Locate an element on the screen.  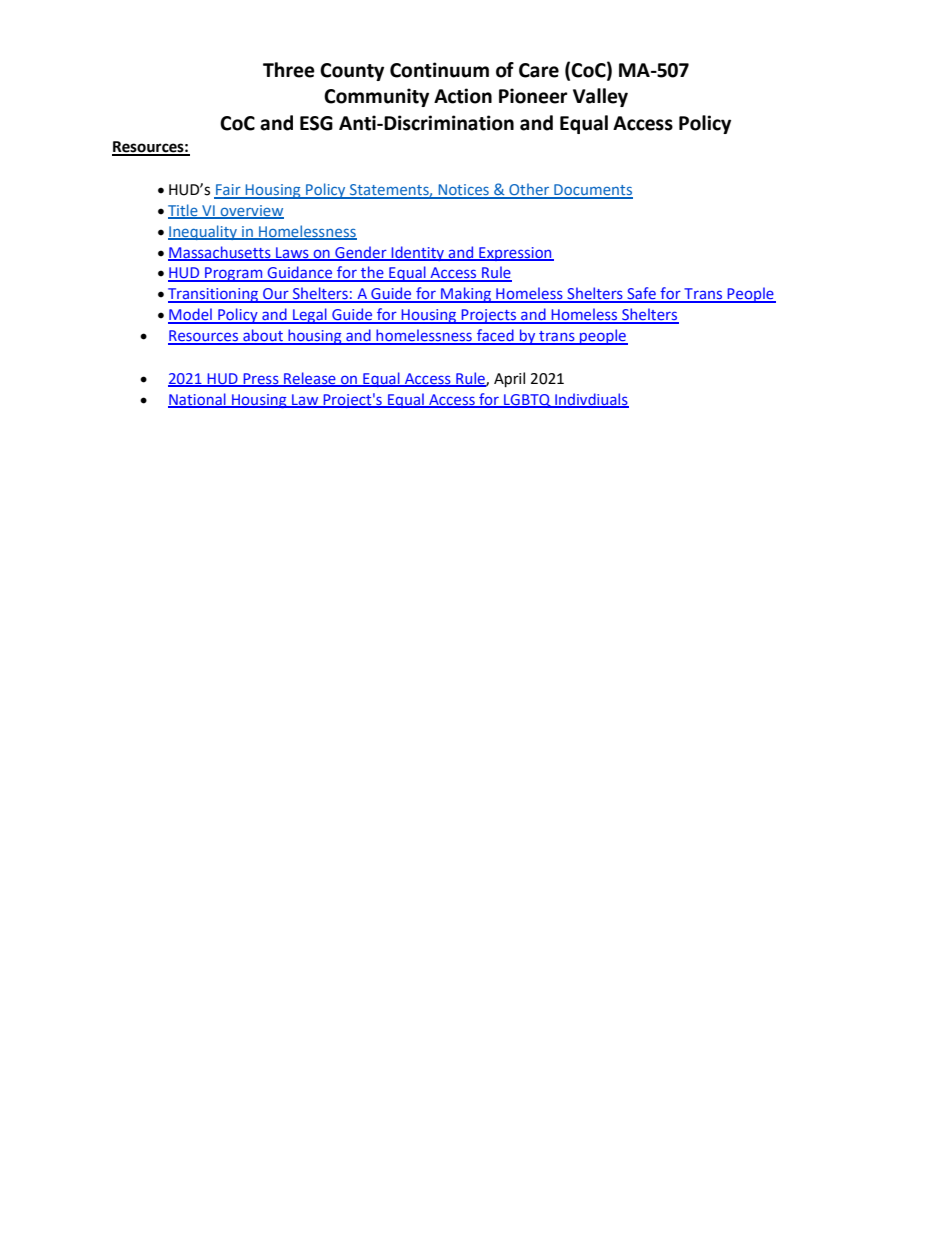
Three is located at coordinates (289, 70).
